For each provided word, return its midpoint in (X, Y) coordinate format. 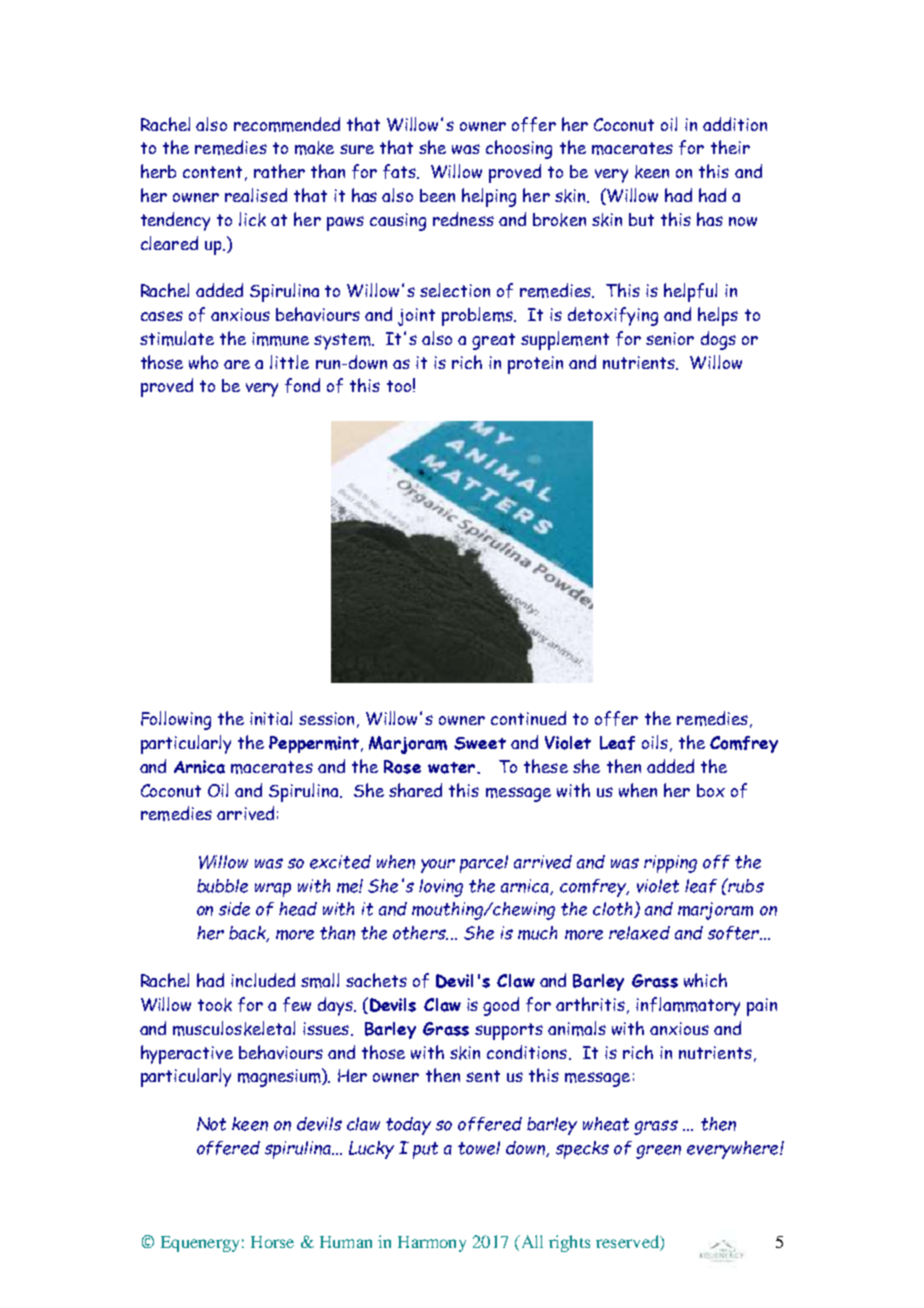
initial (271, 718)
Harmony (432, 1244)
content (212, 172)
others (420, 933)
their (730, 147)
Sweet (480, 743)
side (234, 909)
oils (655, 742)
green (658, 1152)
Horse (272, 1242)
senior (670, 338)
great (493, 341)
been (437, 195)
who (203, 362)
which (705, 980)
